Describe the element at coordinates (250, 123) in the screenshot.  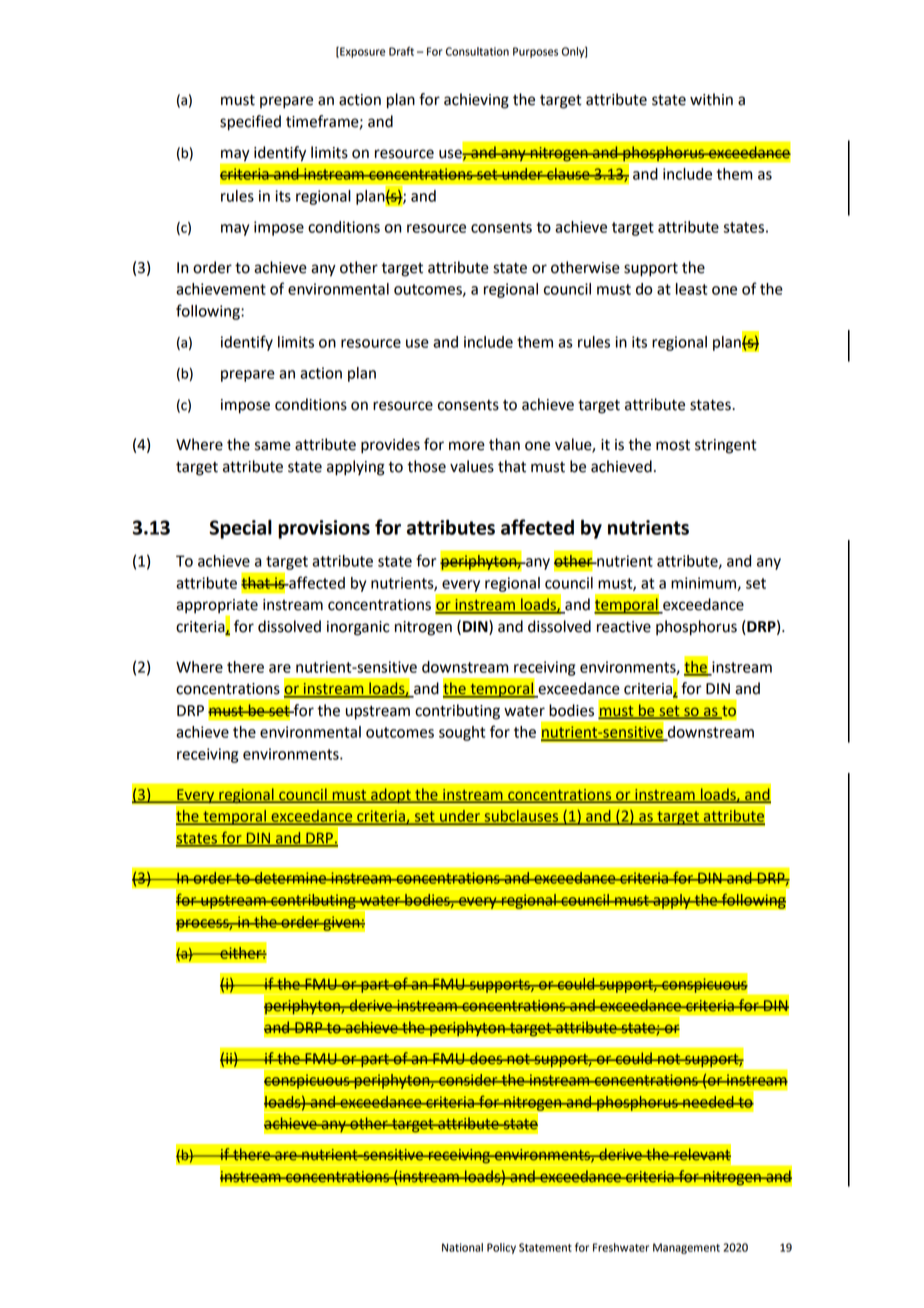
I see `specified` at that location.
